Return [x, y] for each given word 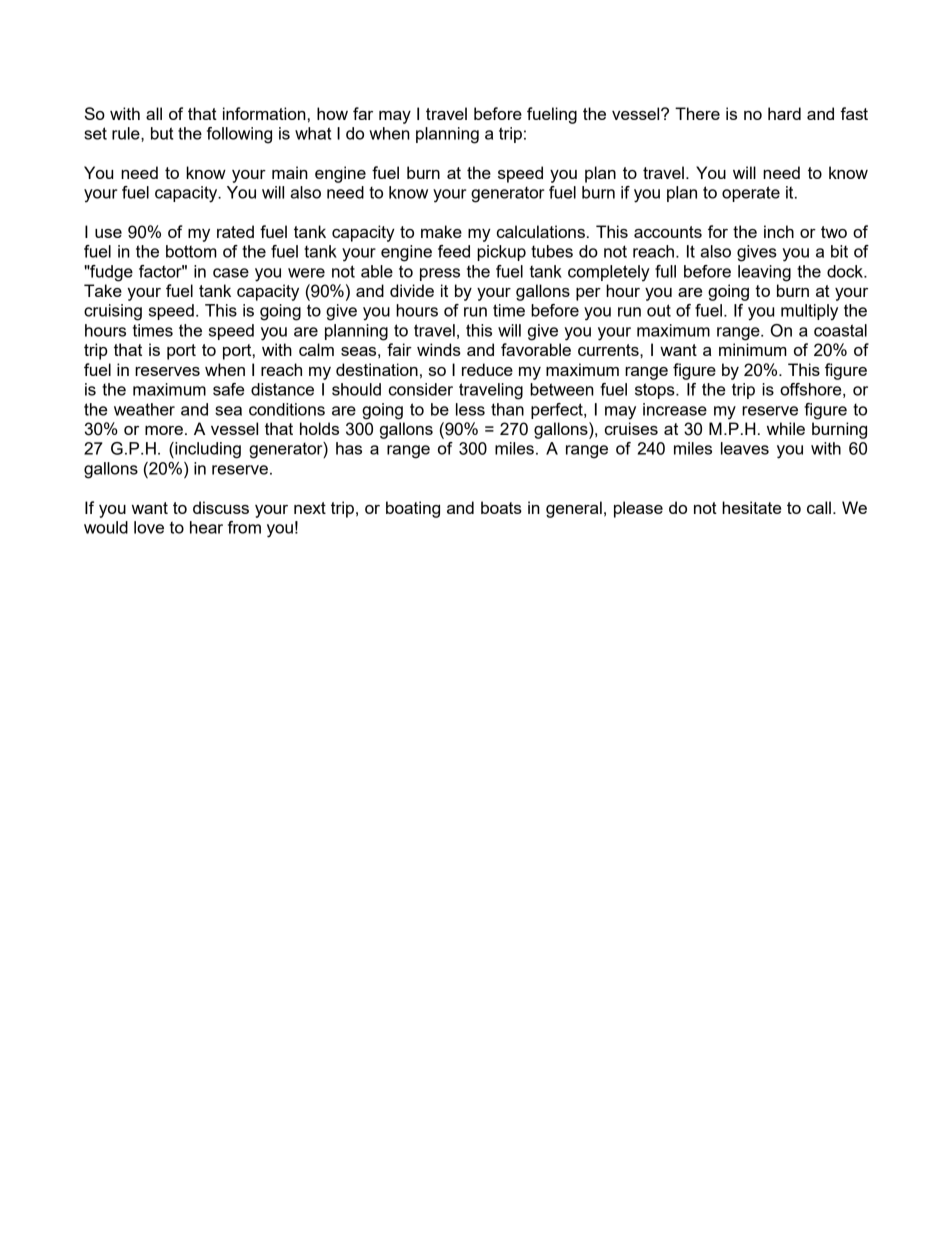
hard [784, 113]
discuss [221, 507]
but [162, 133]
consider [421, 389]
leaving [764, 273]
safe [228, 389]
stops [656, 391]
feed [454, 251]
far [363, 113]
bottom [191, 251]
